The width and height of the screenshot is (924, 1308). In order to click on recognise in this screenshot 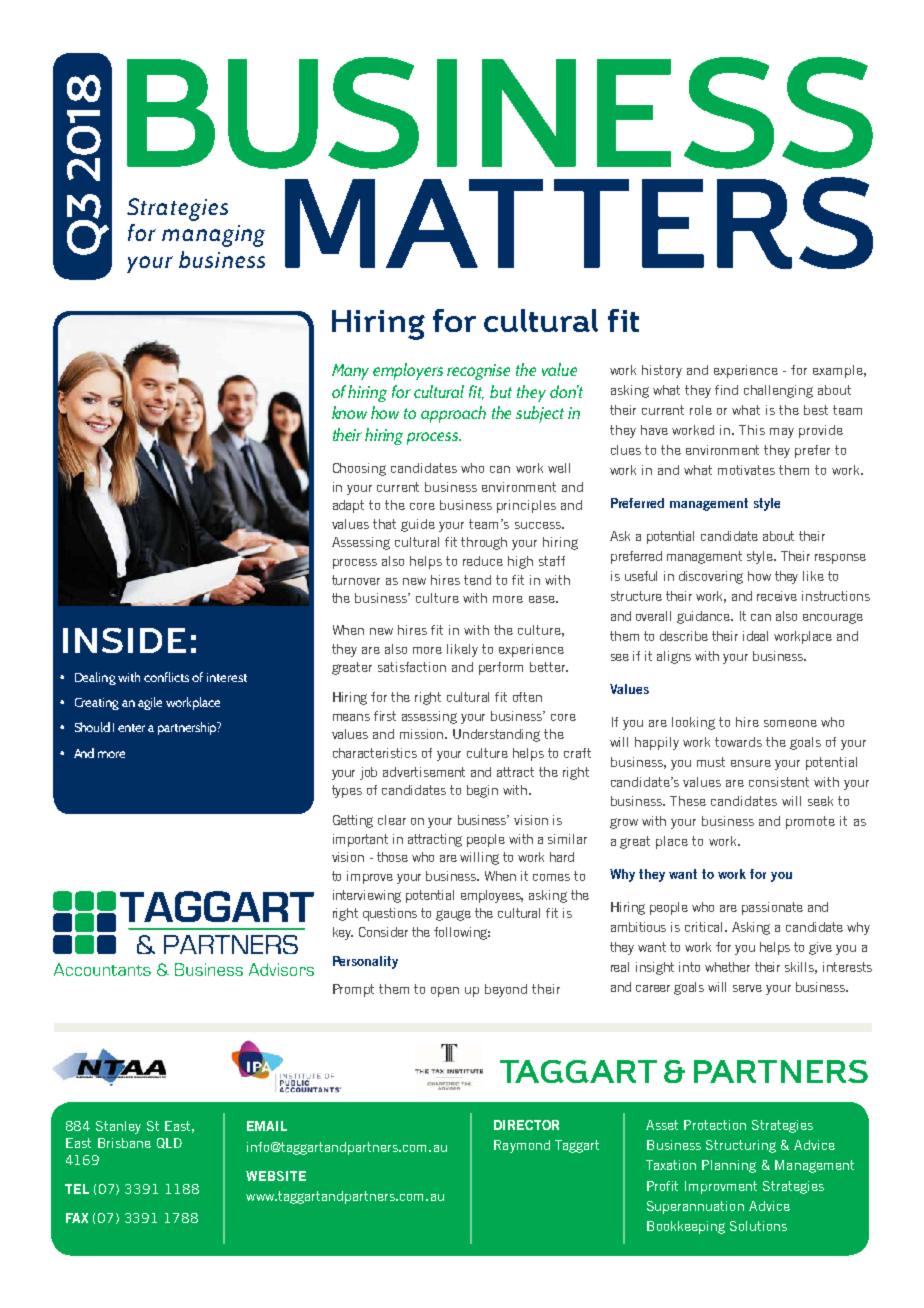, I will do `click(478, 372)`.
